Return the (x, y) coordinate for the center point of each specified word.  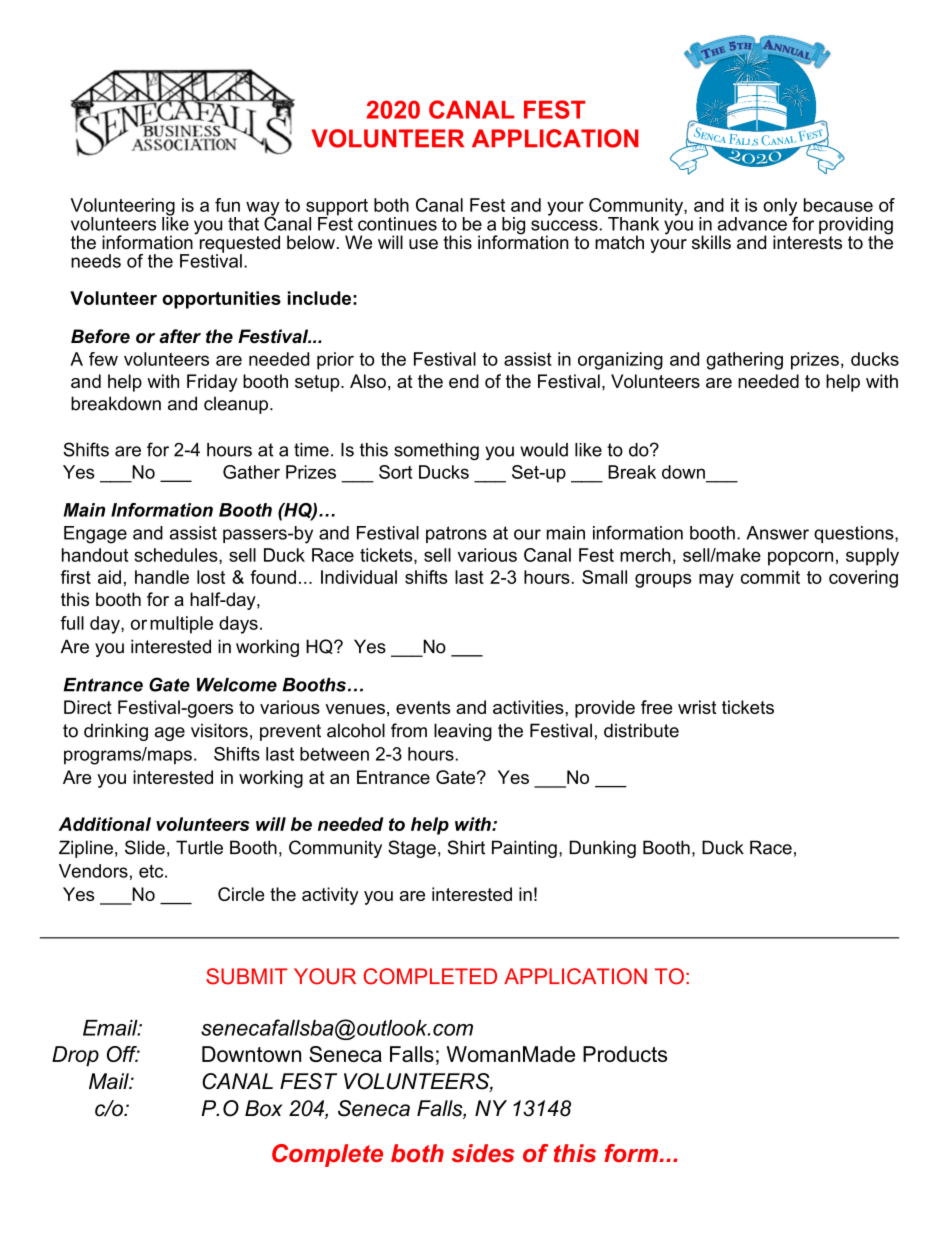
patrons (456, 534)
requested (238, 244)
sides (482, 1153)
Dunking (603, 849)
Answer (778, 533)
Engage (95, 535)
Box (263, 1108)
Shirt (466, 847)
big (513, 226)
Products (625, 1054)
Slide (145, 847)
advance (752, 224)
